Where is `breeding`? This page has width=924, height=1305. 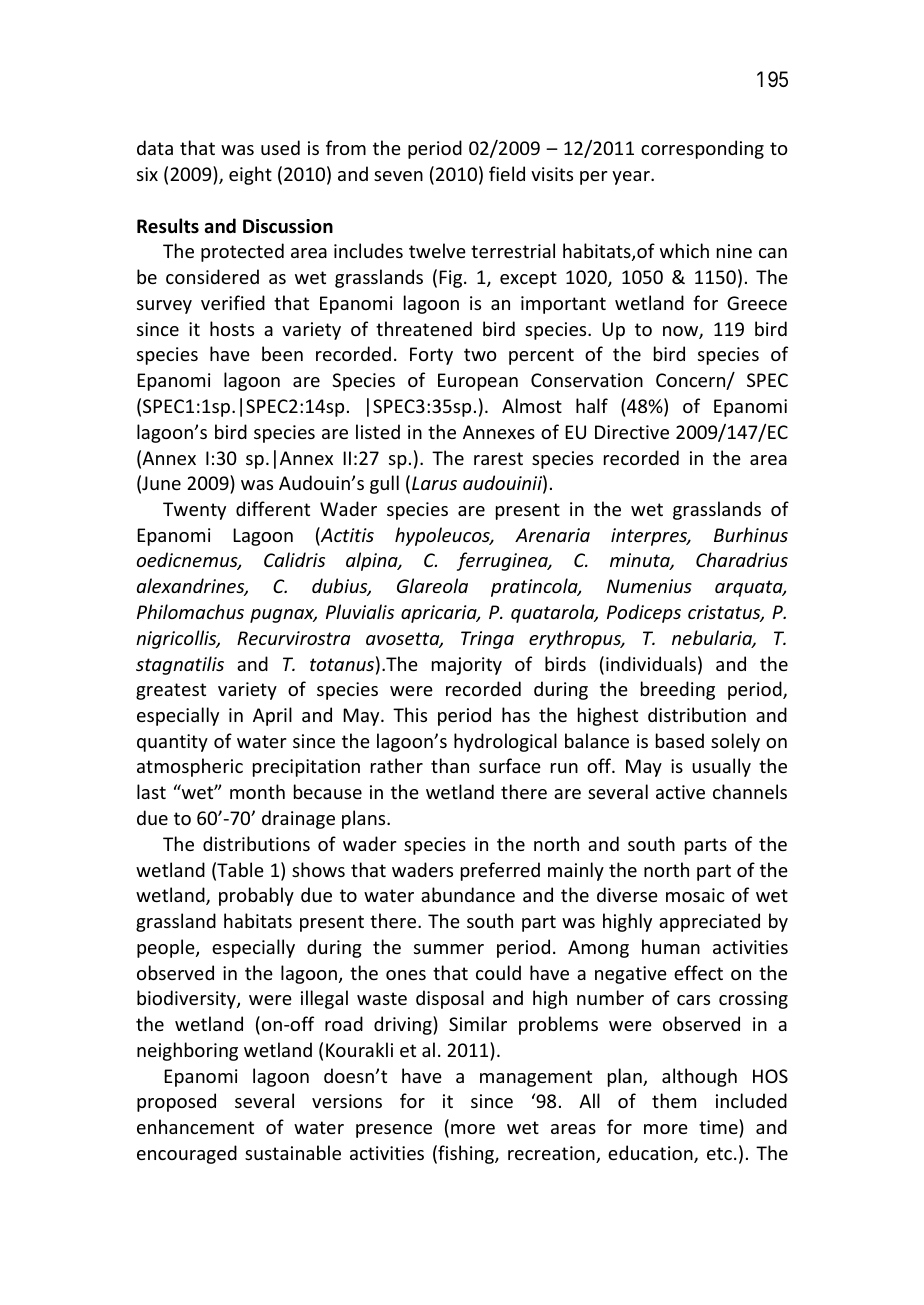 breeding is located at coordinates (678, 690).
